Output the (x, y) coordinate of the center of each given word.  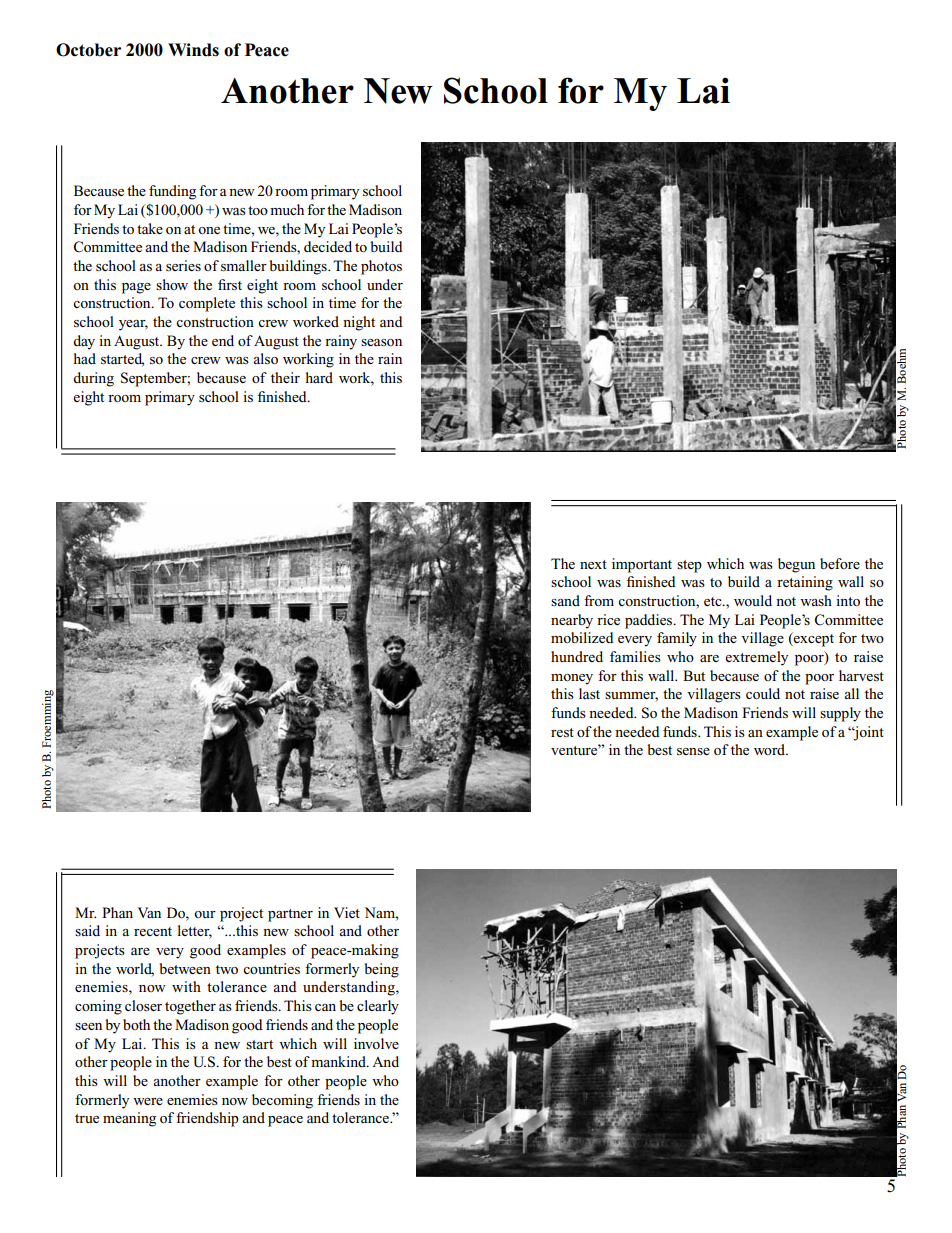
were (148, 1101)
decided (328, 246)
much (287, 209)
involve (376, 1043)
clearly (378, 1007)
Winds (193, 50)
